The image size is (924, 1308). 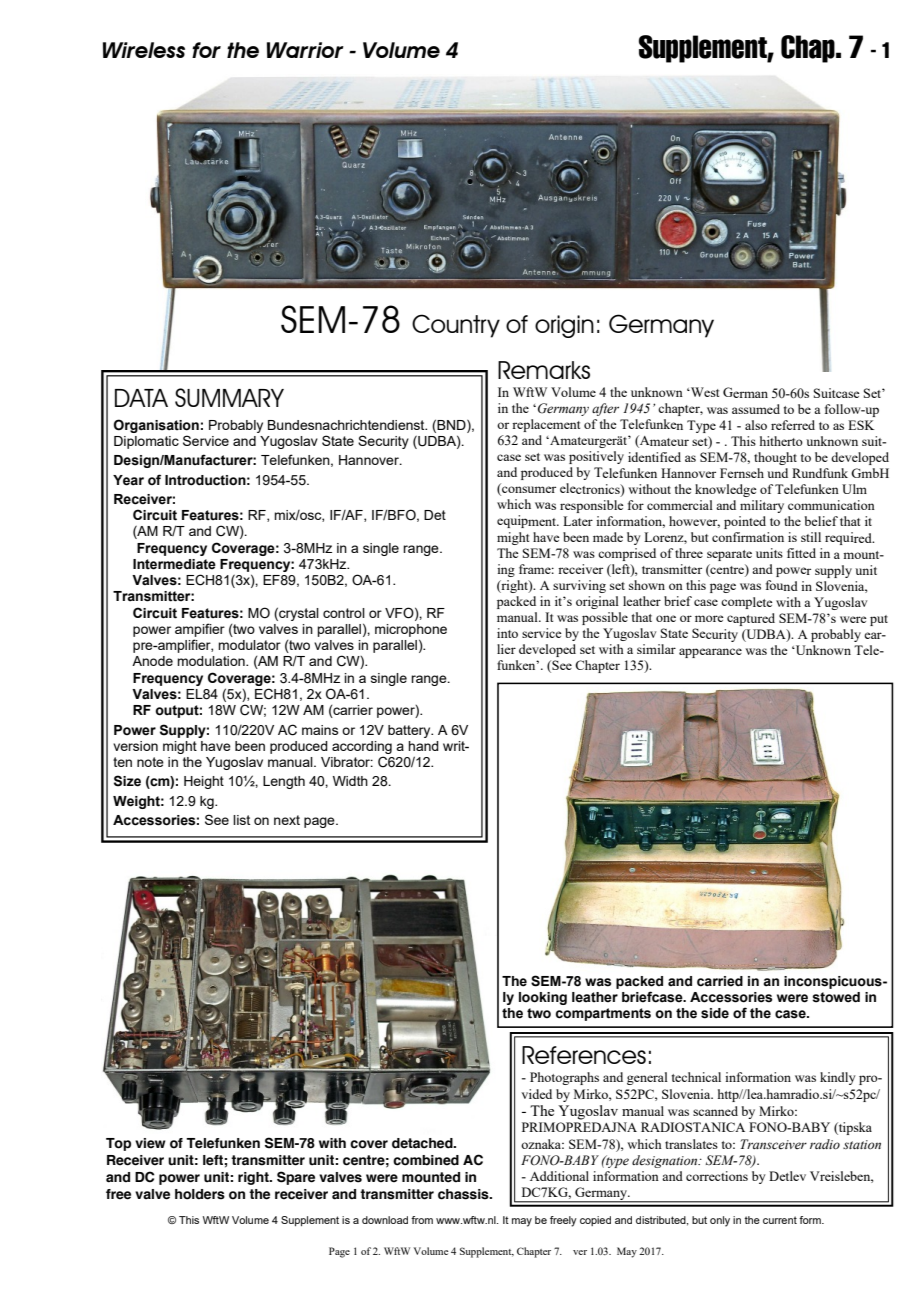 I want to click on Wireless, so click(x=144, y=50).
